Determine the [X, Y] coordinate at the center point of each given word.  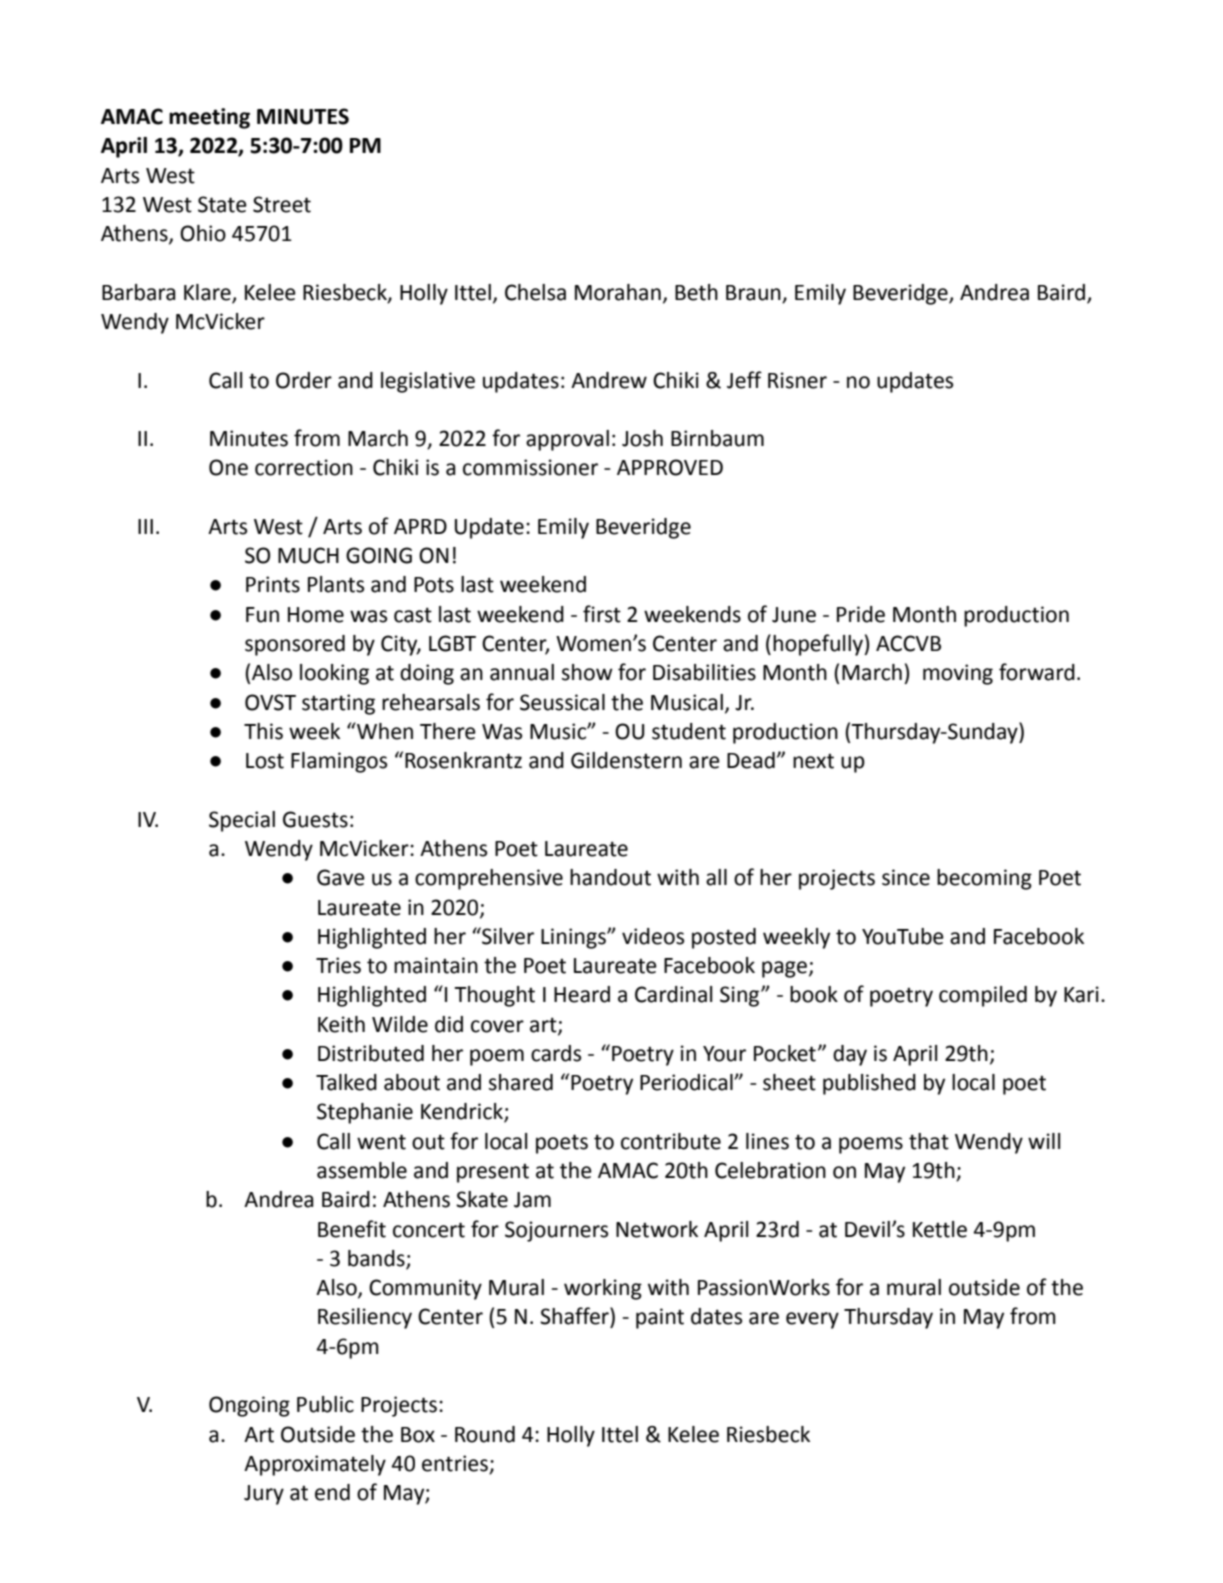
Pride [861, 614]
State [222, 204]
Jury [264, 1495]
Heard [582, 994]
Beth [696, 292]
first [602, 614]
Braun [753, 293]
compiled [983, 996]
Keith [341, 1024]
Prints [273, 584]
